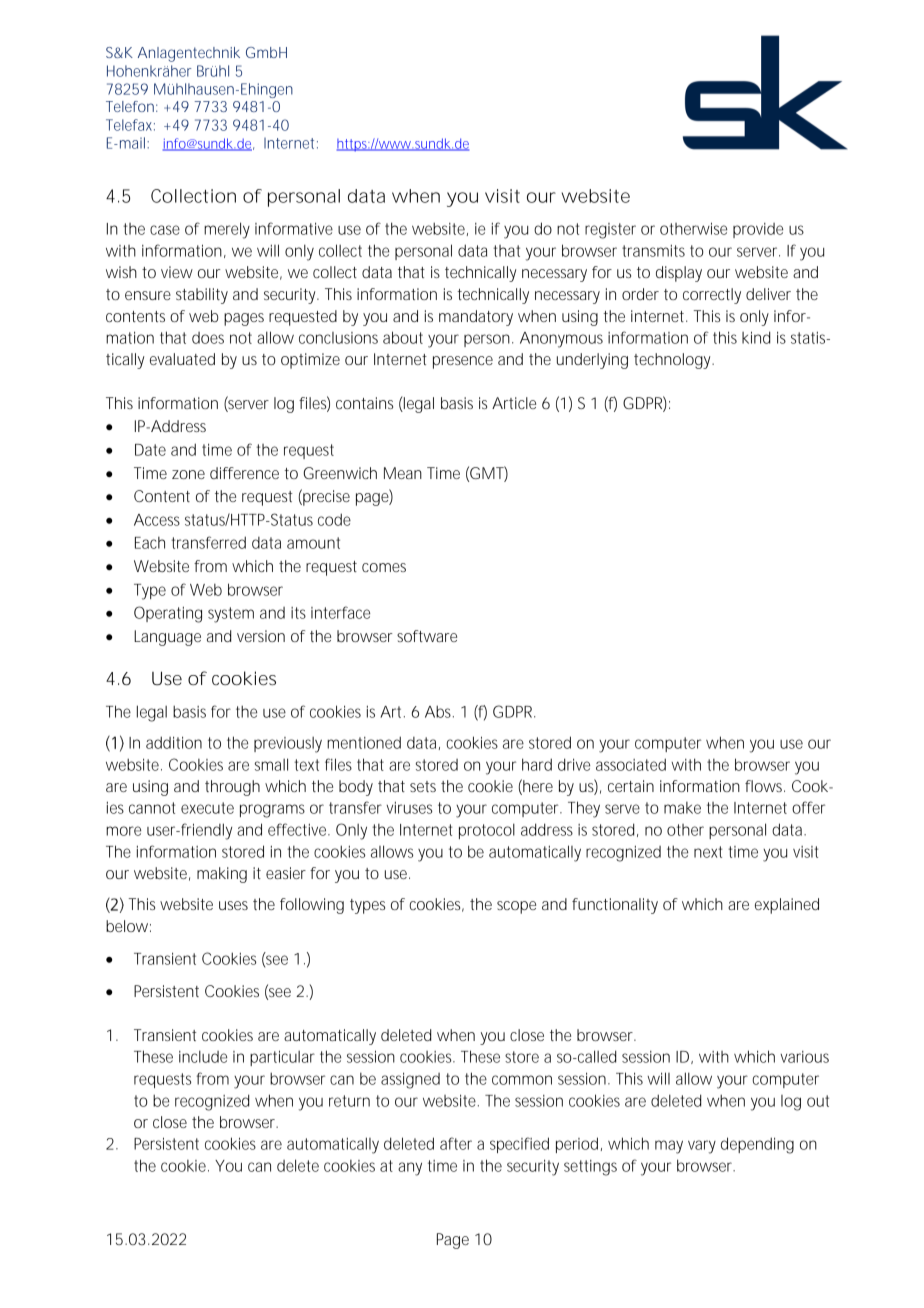 This document has width=924, height=1308. What do you see at coordinates (758, 230) in the document?
I see `provide` at bounding box center [758, 230].
